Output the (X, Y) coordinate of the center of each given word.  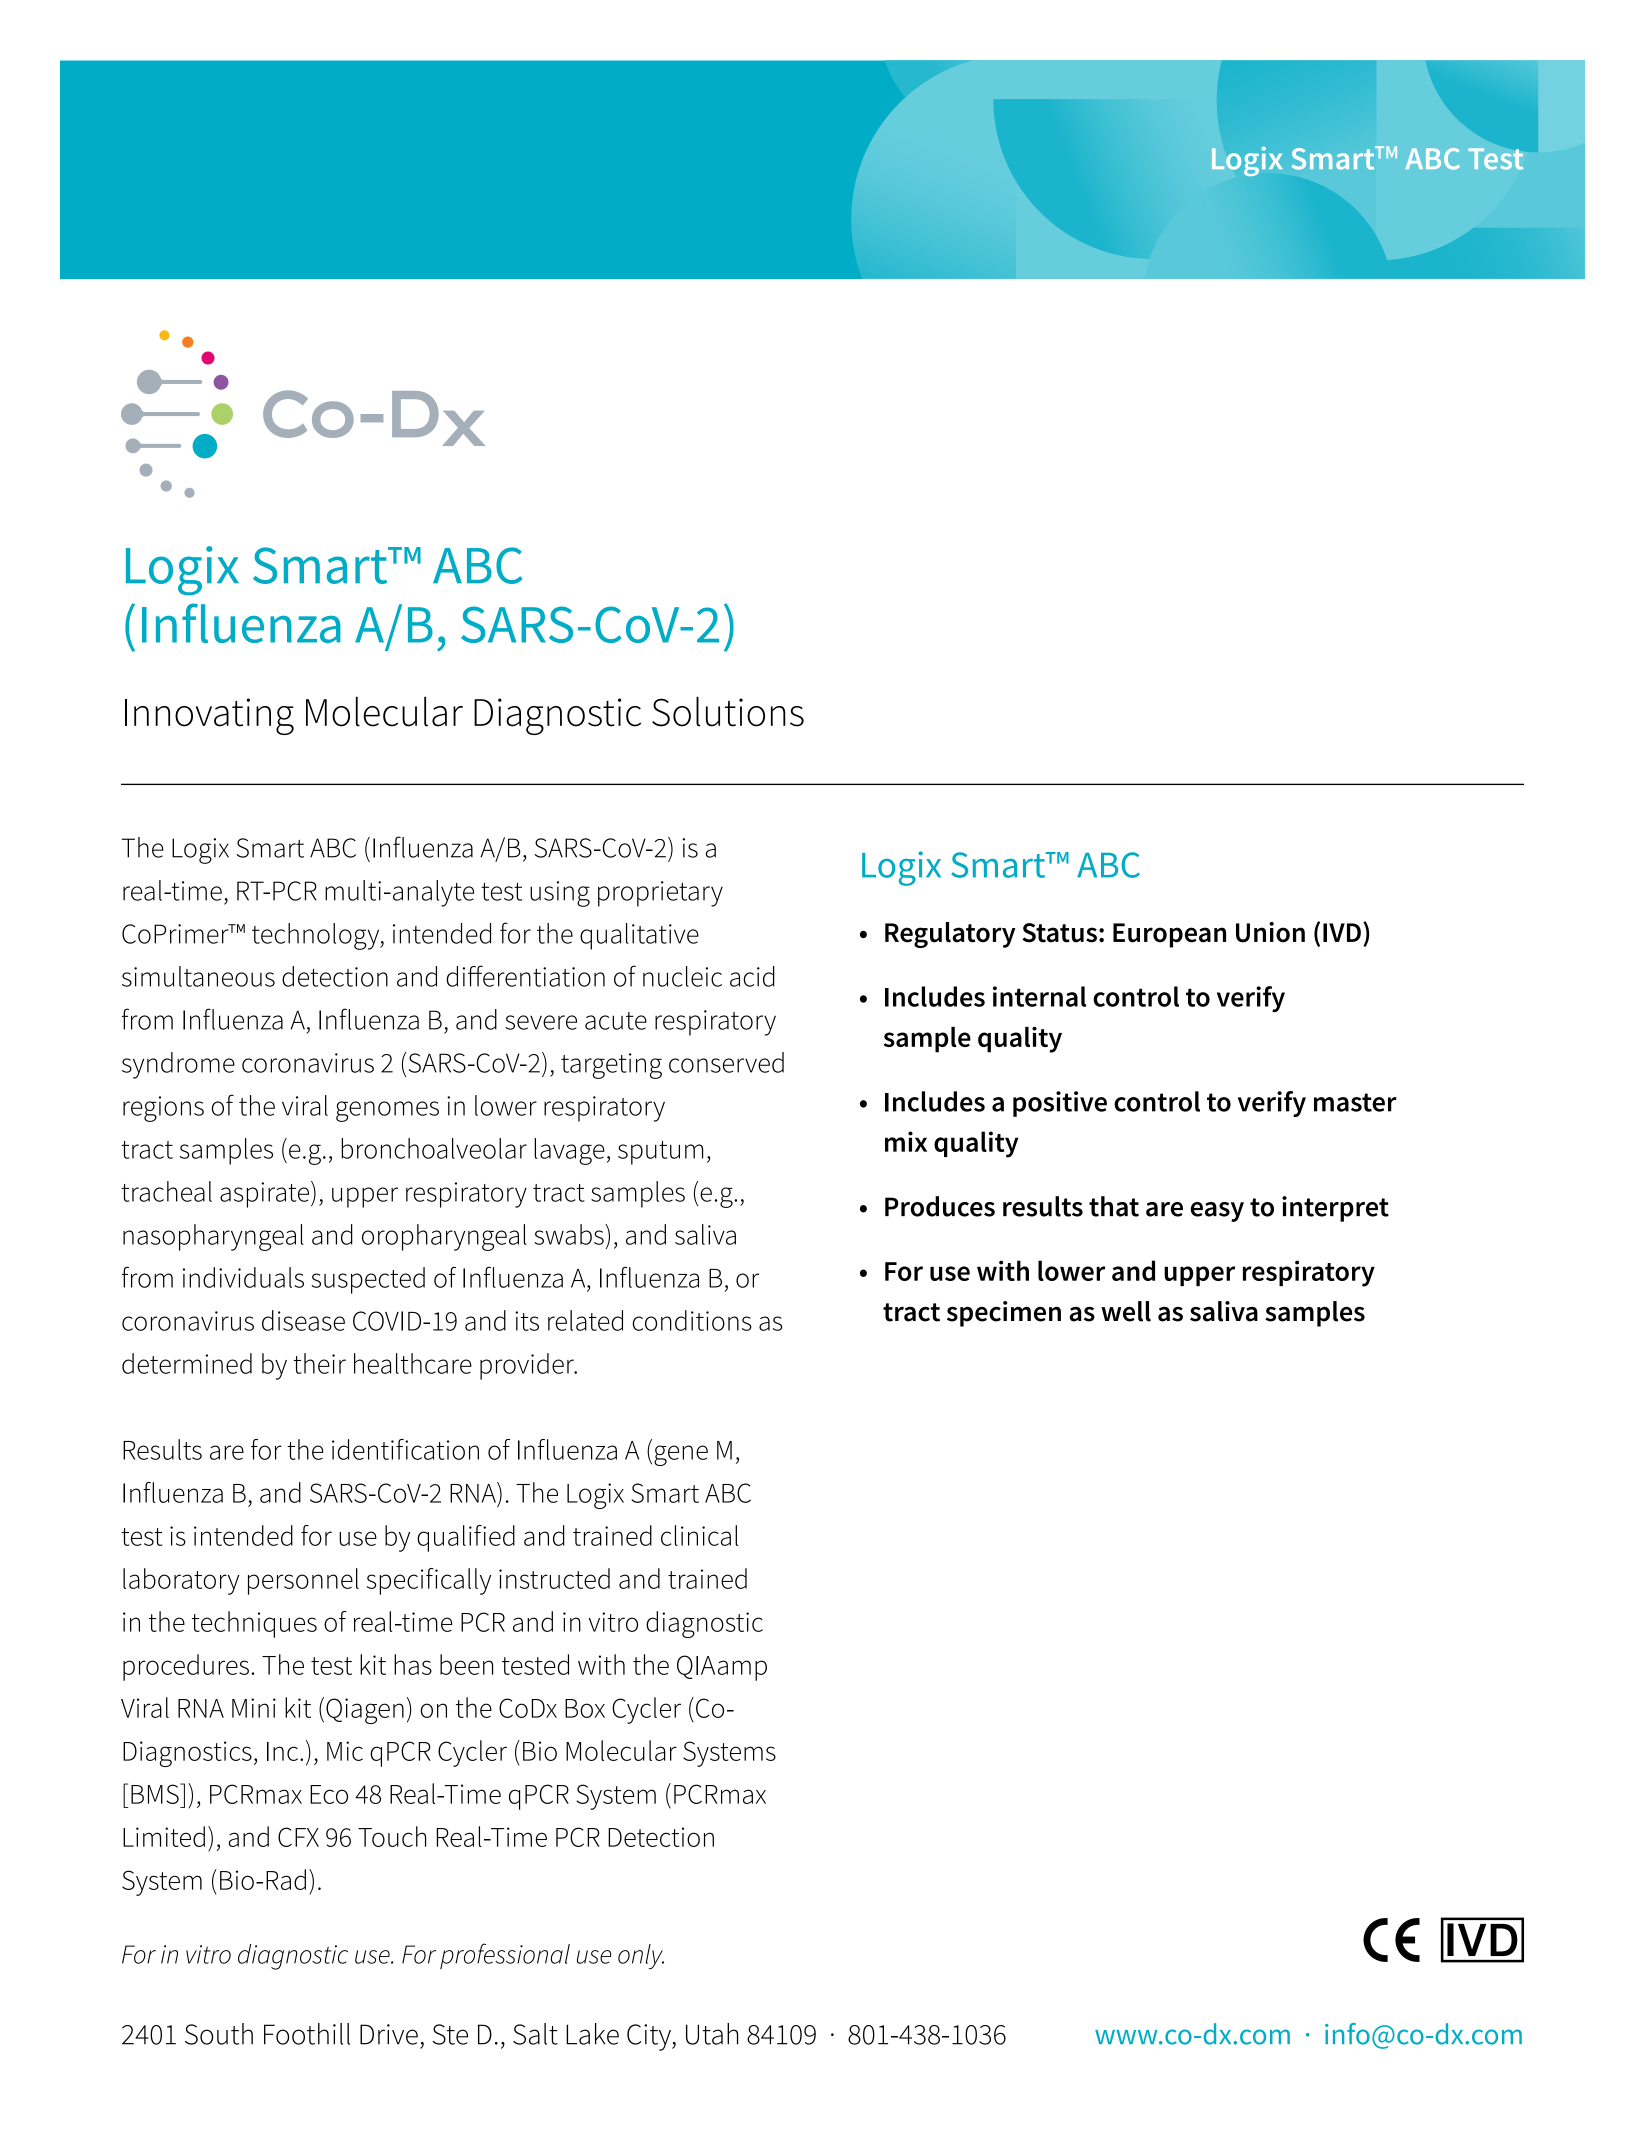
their (319, 1363)
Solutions (728, 711)
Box (585, 1708)
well (1126, 1311)
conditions (692, 1320)
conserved (726, 1062)
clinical (699, 1535)
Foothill (307, 2034)
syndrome (178, 1065)
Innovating (209, 716)
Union (1270, 932)
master (1355, 1102)
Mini (254, 1708)
